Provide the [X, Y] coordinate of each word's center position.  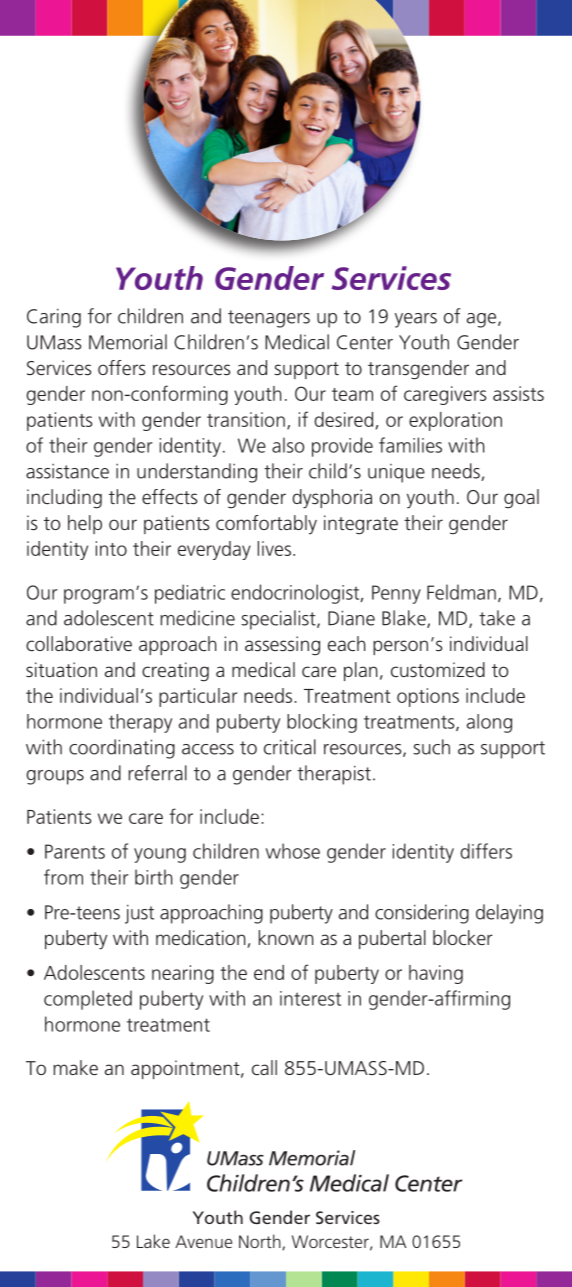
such [431, 747]
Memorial [128, 342]
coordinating [122, 749]
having [436, 974]
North [261, 1242]
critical [290, 747]
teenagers [269, 319]
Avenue [203, 1241]
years [416, 320]
